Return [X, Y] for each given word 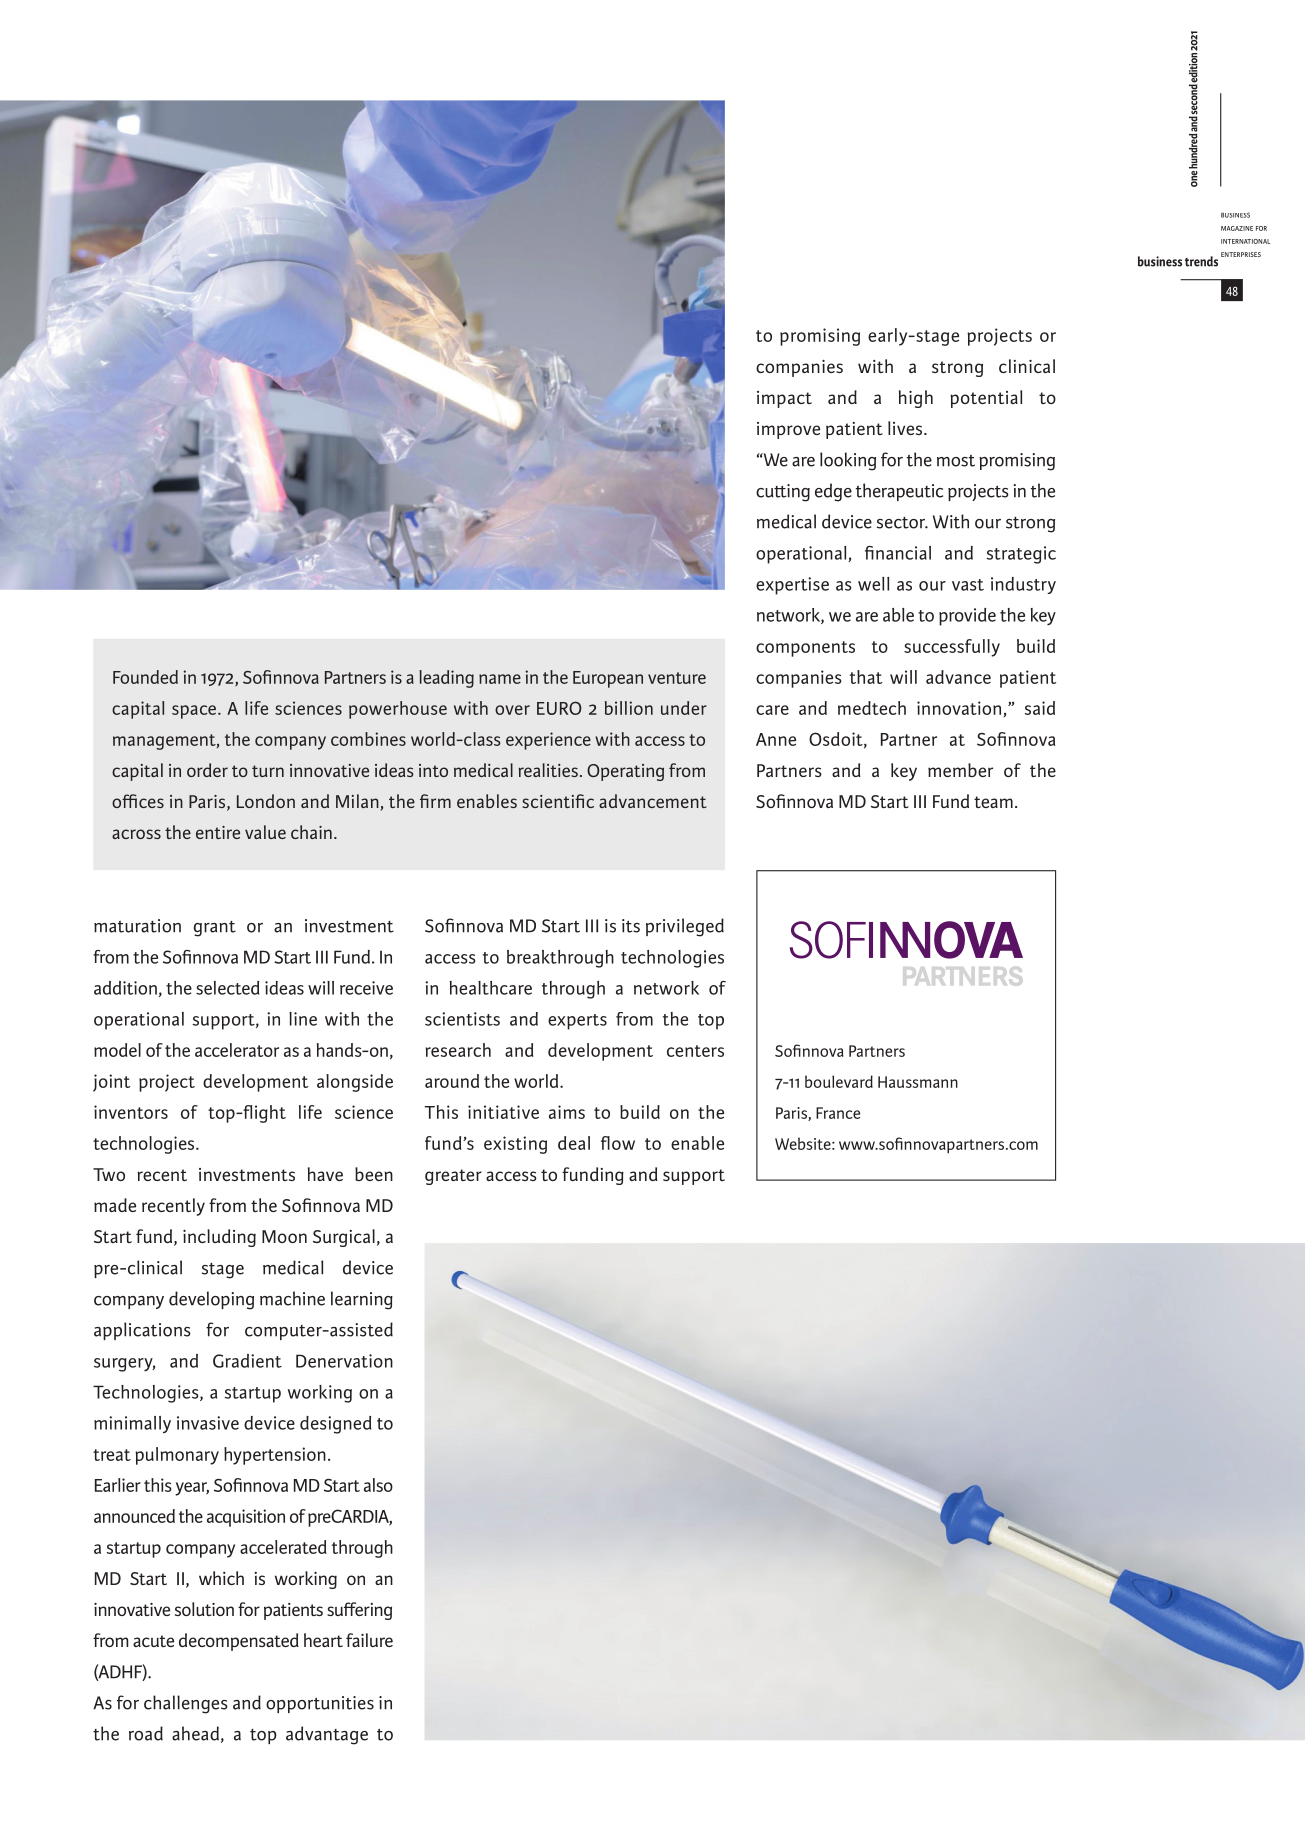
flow [618, 1143]
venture [677, 678]
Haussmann [918, 1082]
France [838, 1113]
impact [784, 399]
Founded [145, 677]
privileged [685, 927]
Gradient [247, 1361]
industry [1023, 585]
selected [227, 988]
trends [1201, 261]
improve [788, 430]
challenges [186, 1704]
